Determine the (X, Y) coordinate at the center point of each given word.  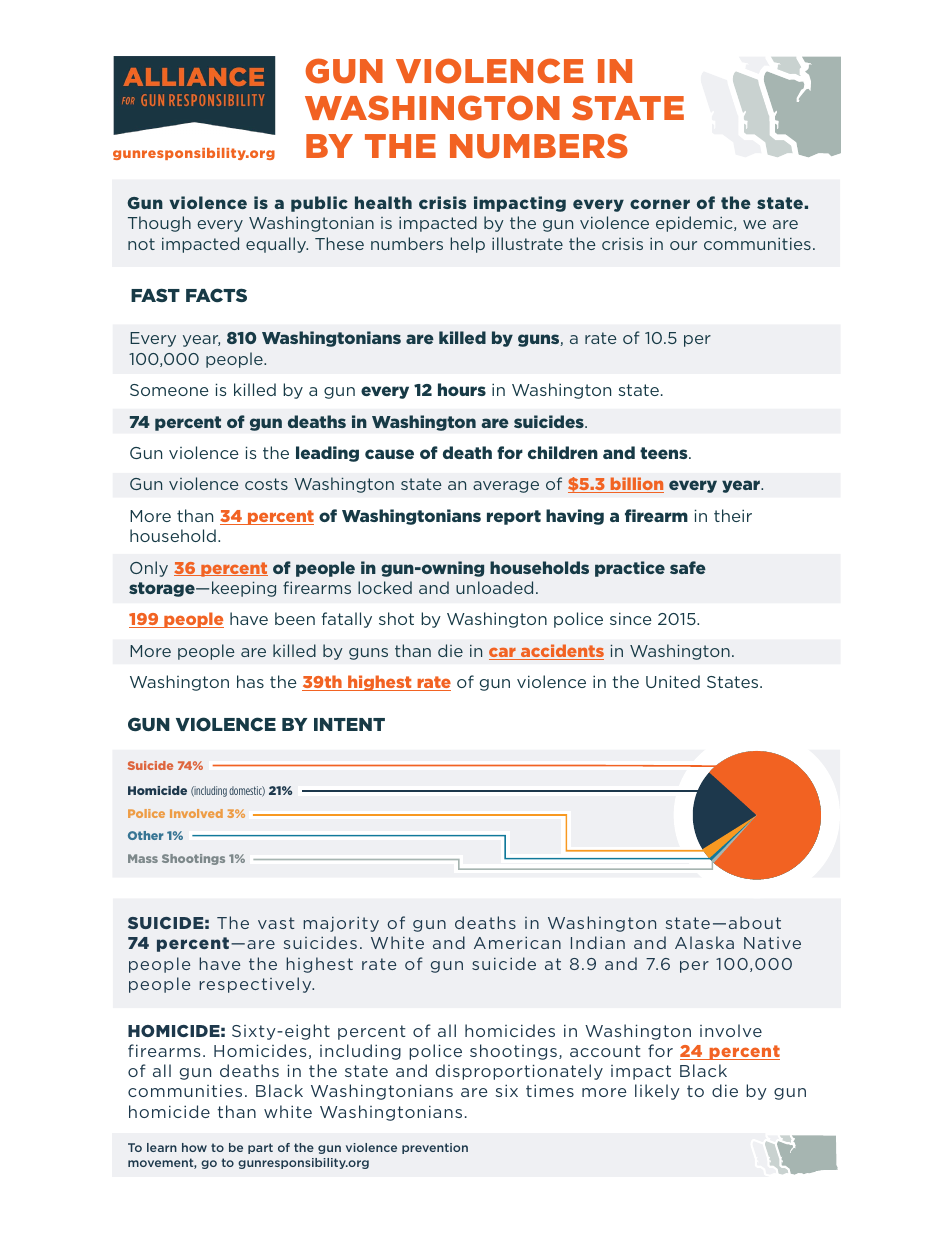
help (467, 245)
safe (688, 567)
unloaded (494, 587)
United (673, 681)
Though (159, 224)
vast (276, 923)
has (250, 681)
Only (149, 569)
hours (462, 389)
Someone (169, 390)
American (517, 943)
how (194, 1147)
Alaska (704, 942)
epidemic (695, 224)
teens (665, 453)
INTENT (349, 724)
